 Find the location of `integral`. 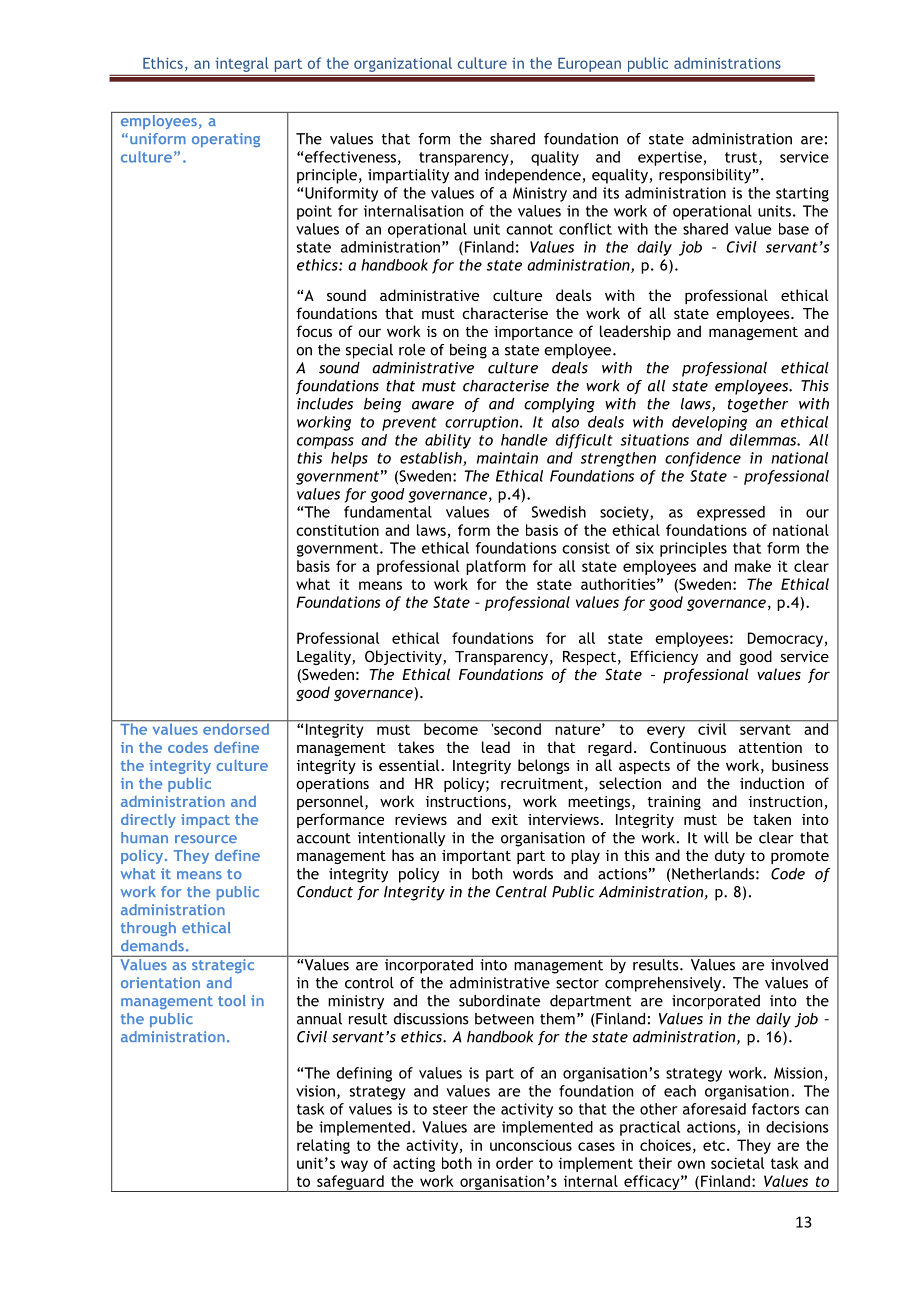

integral is located at coordinates (242, 64).
